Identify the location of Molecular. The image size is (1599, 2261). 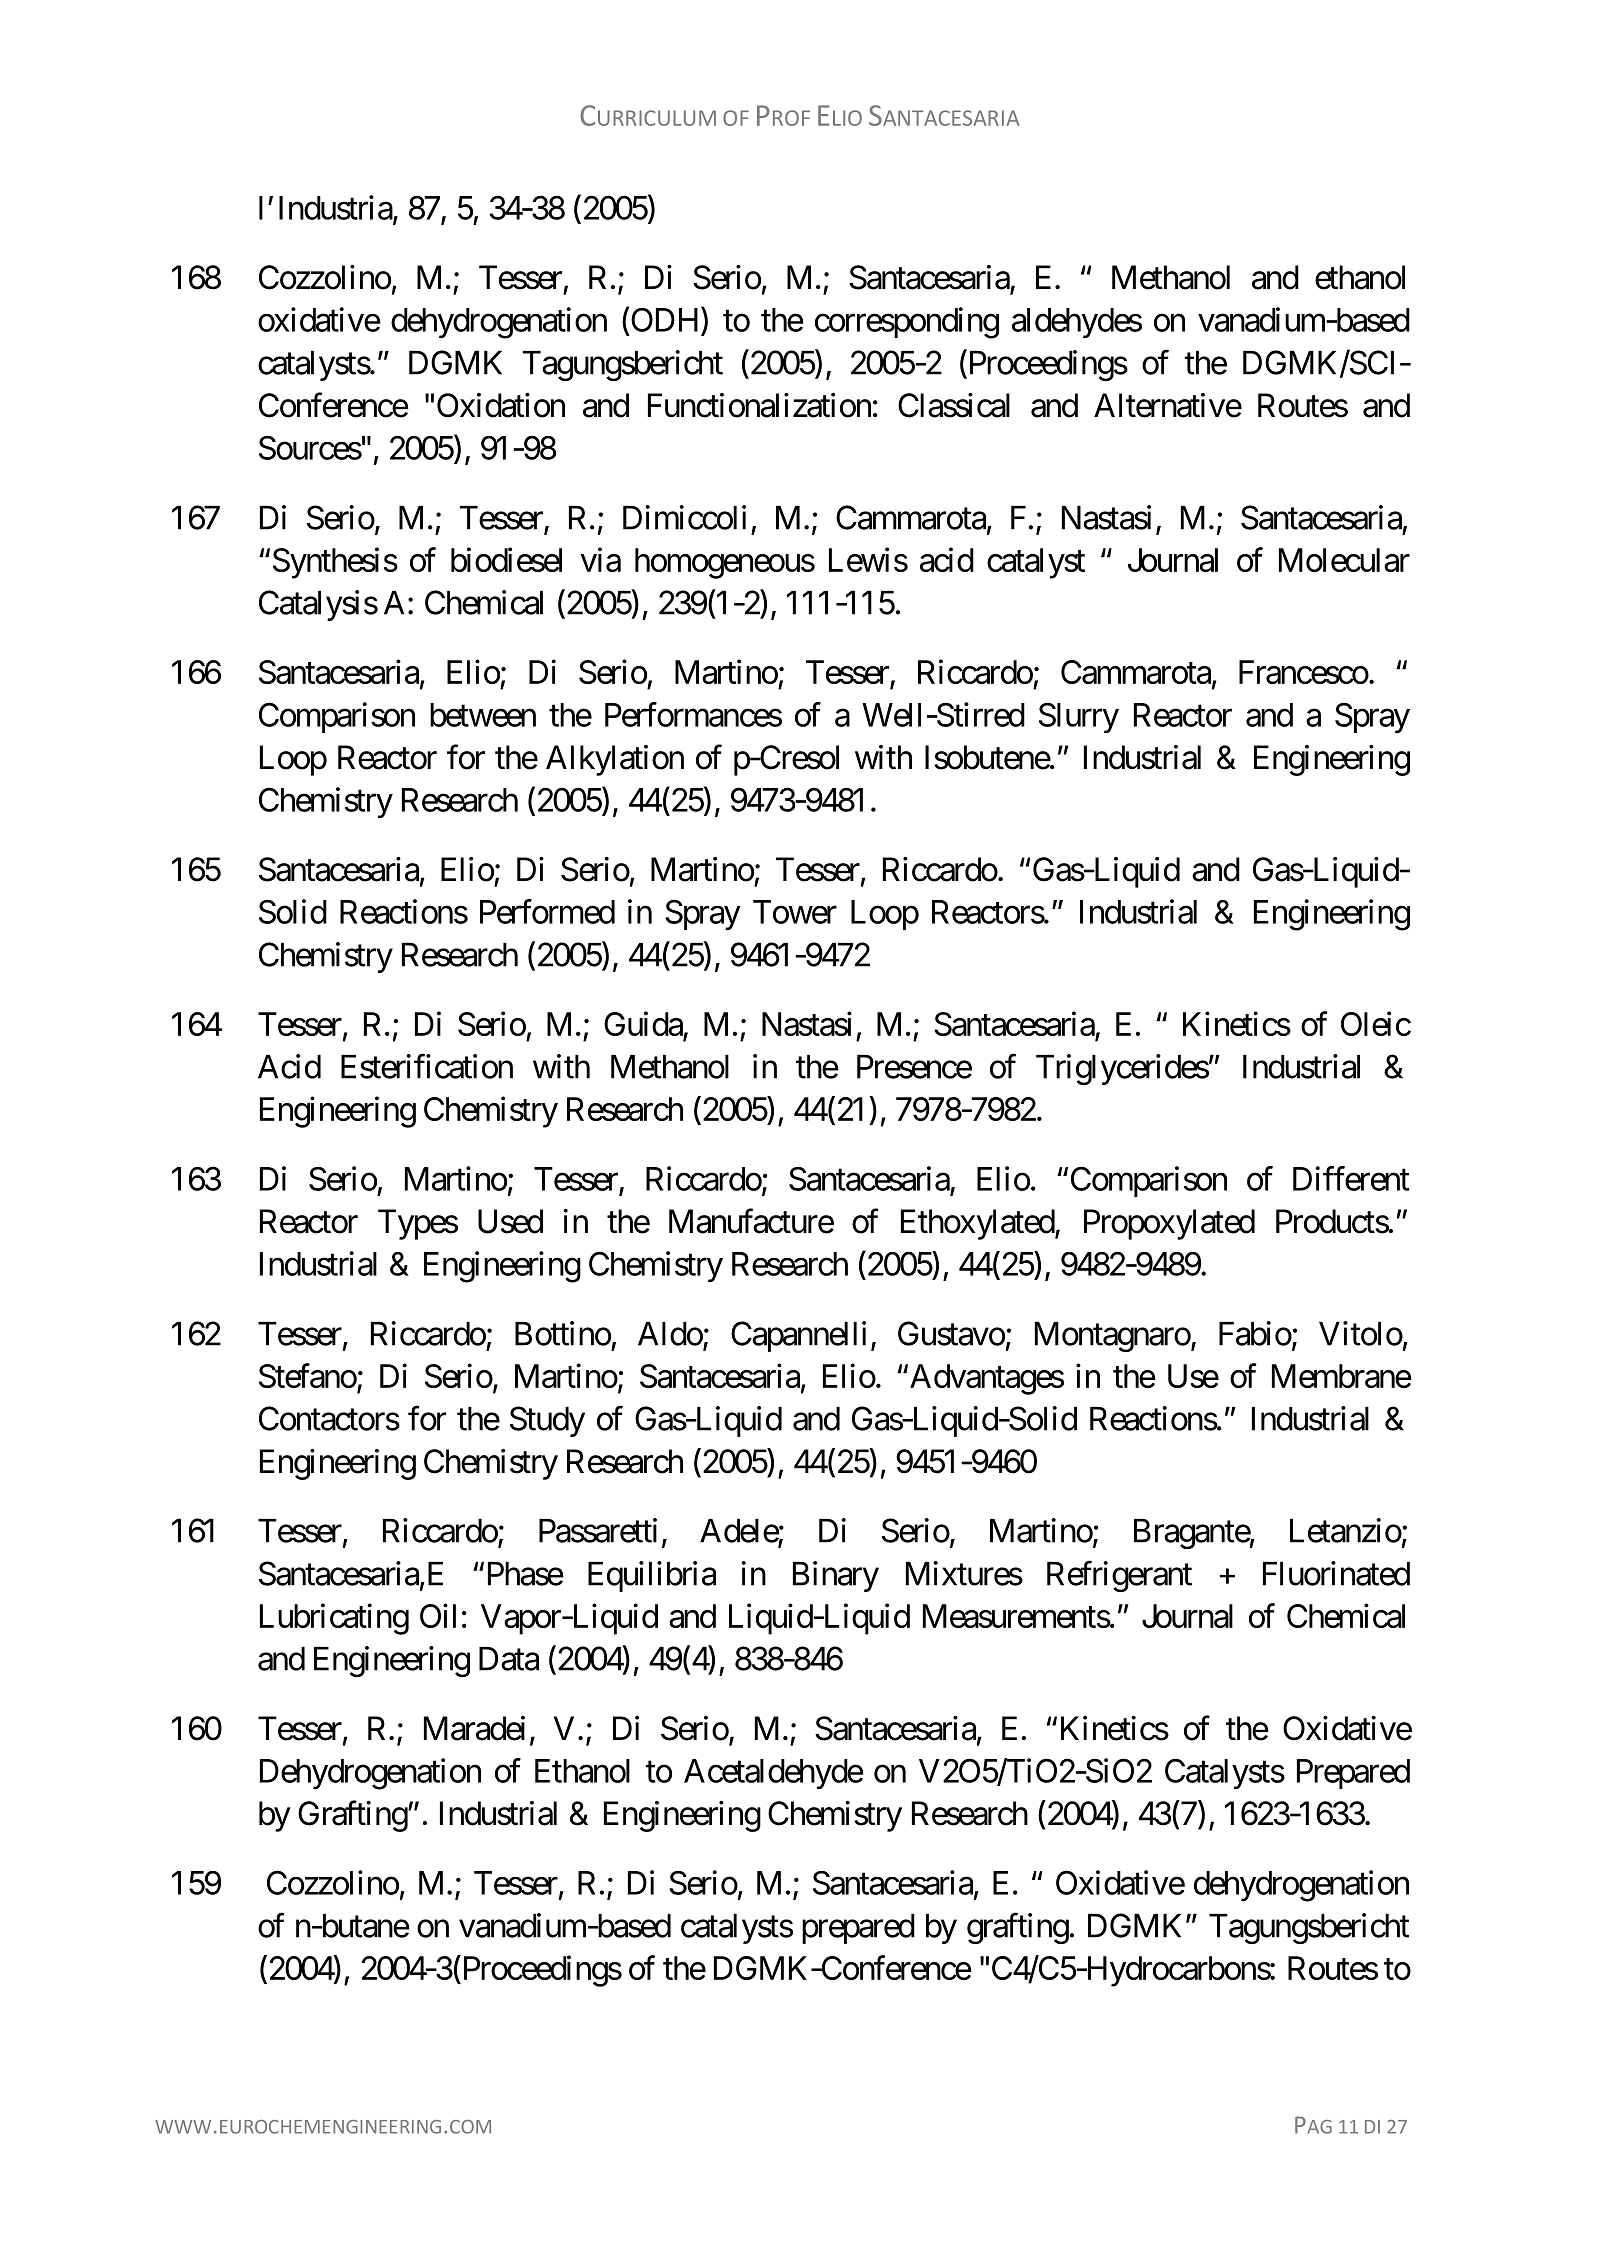
(1344, 560).
